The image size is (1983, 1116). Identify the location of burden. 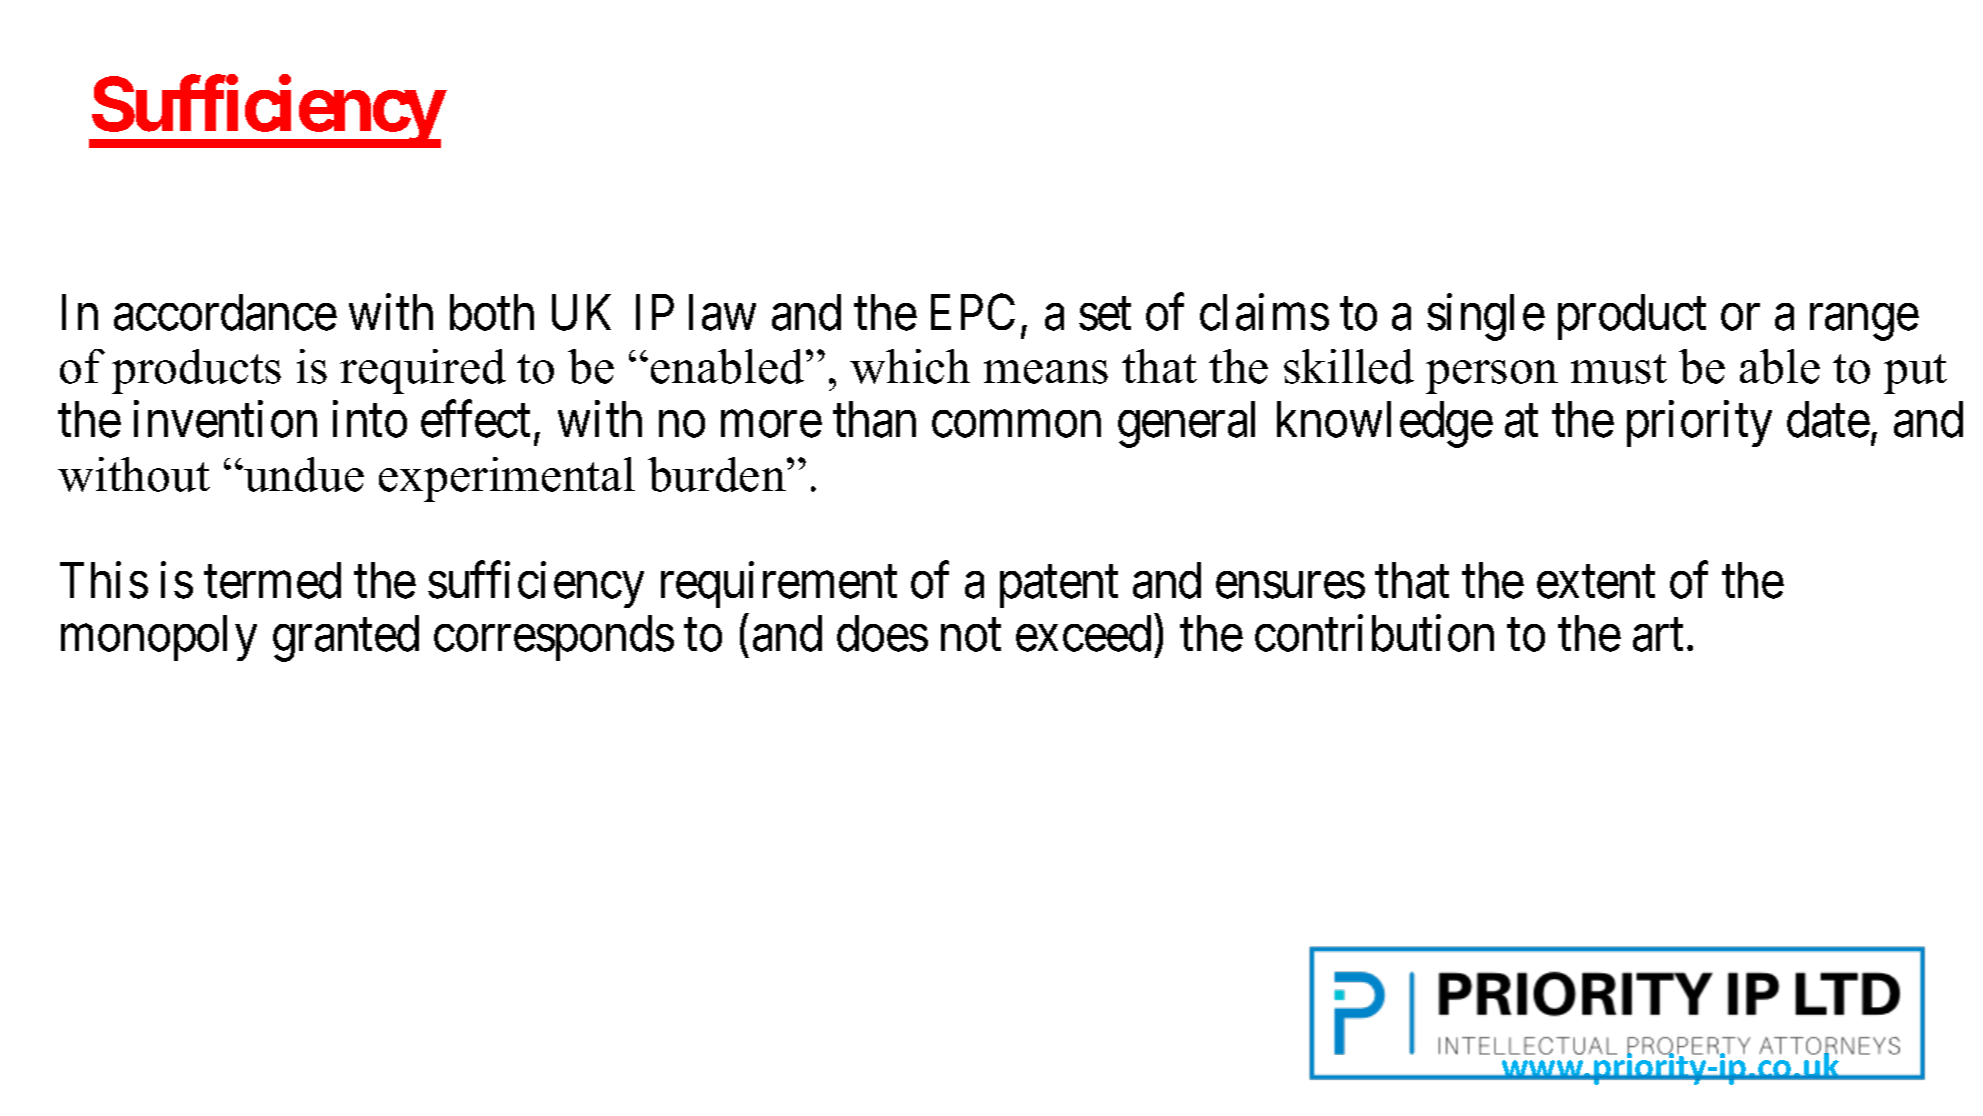
(718, 474).
